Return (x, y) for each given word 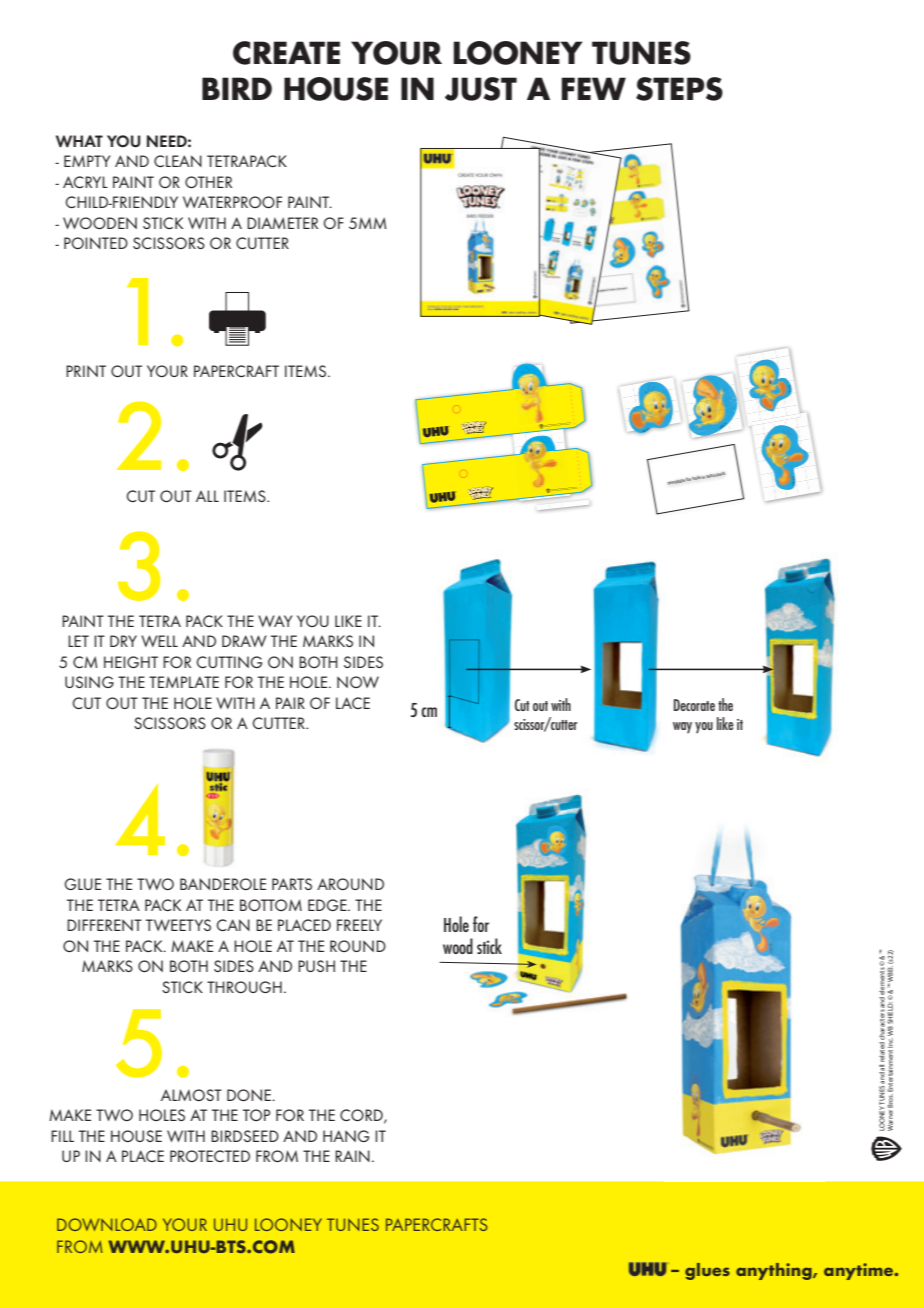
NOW (358, 682)
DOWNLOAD (107, 1224)
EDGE (328, 905)
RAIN (352, 1156)
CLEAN (178, 161)
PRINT (86, 371)
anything (775, 1271)
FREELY (359, 925)
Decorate (694, 705)
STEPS (679, 89)
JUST (481, 89)
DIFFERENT (104, 925)
